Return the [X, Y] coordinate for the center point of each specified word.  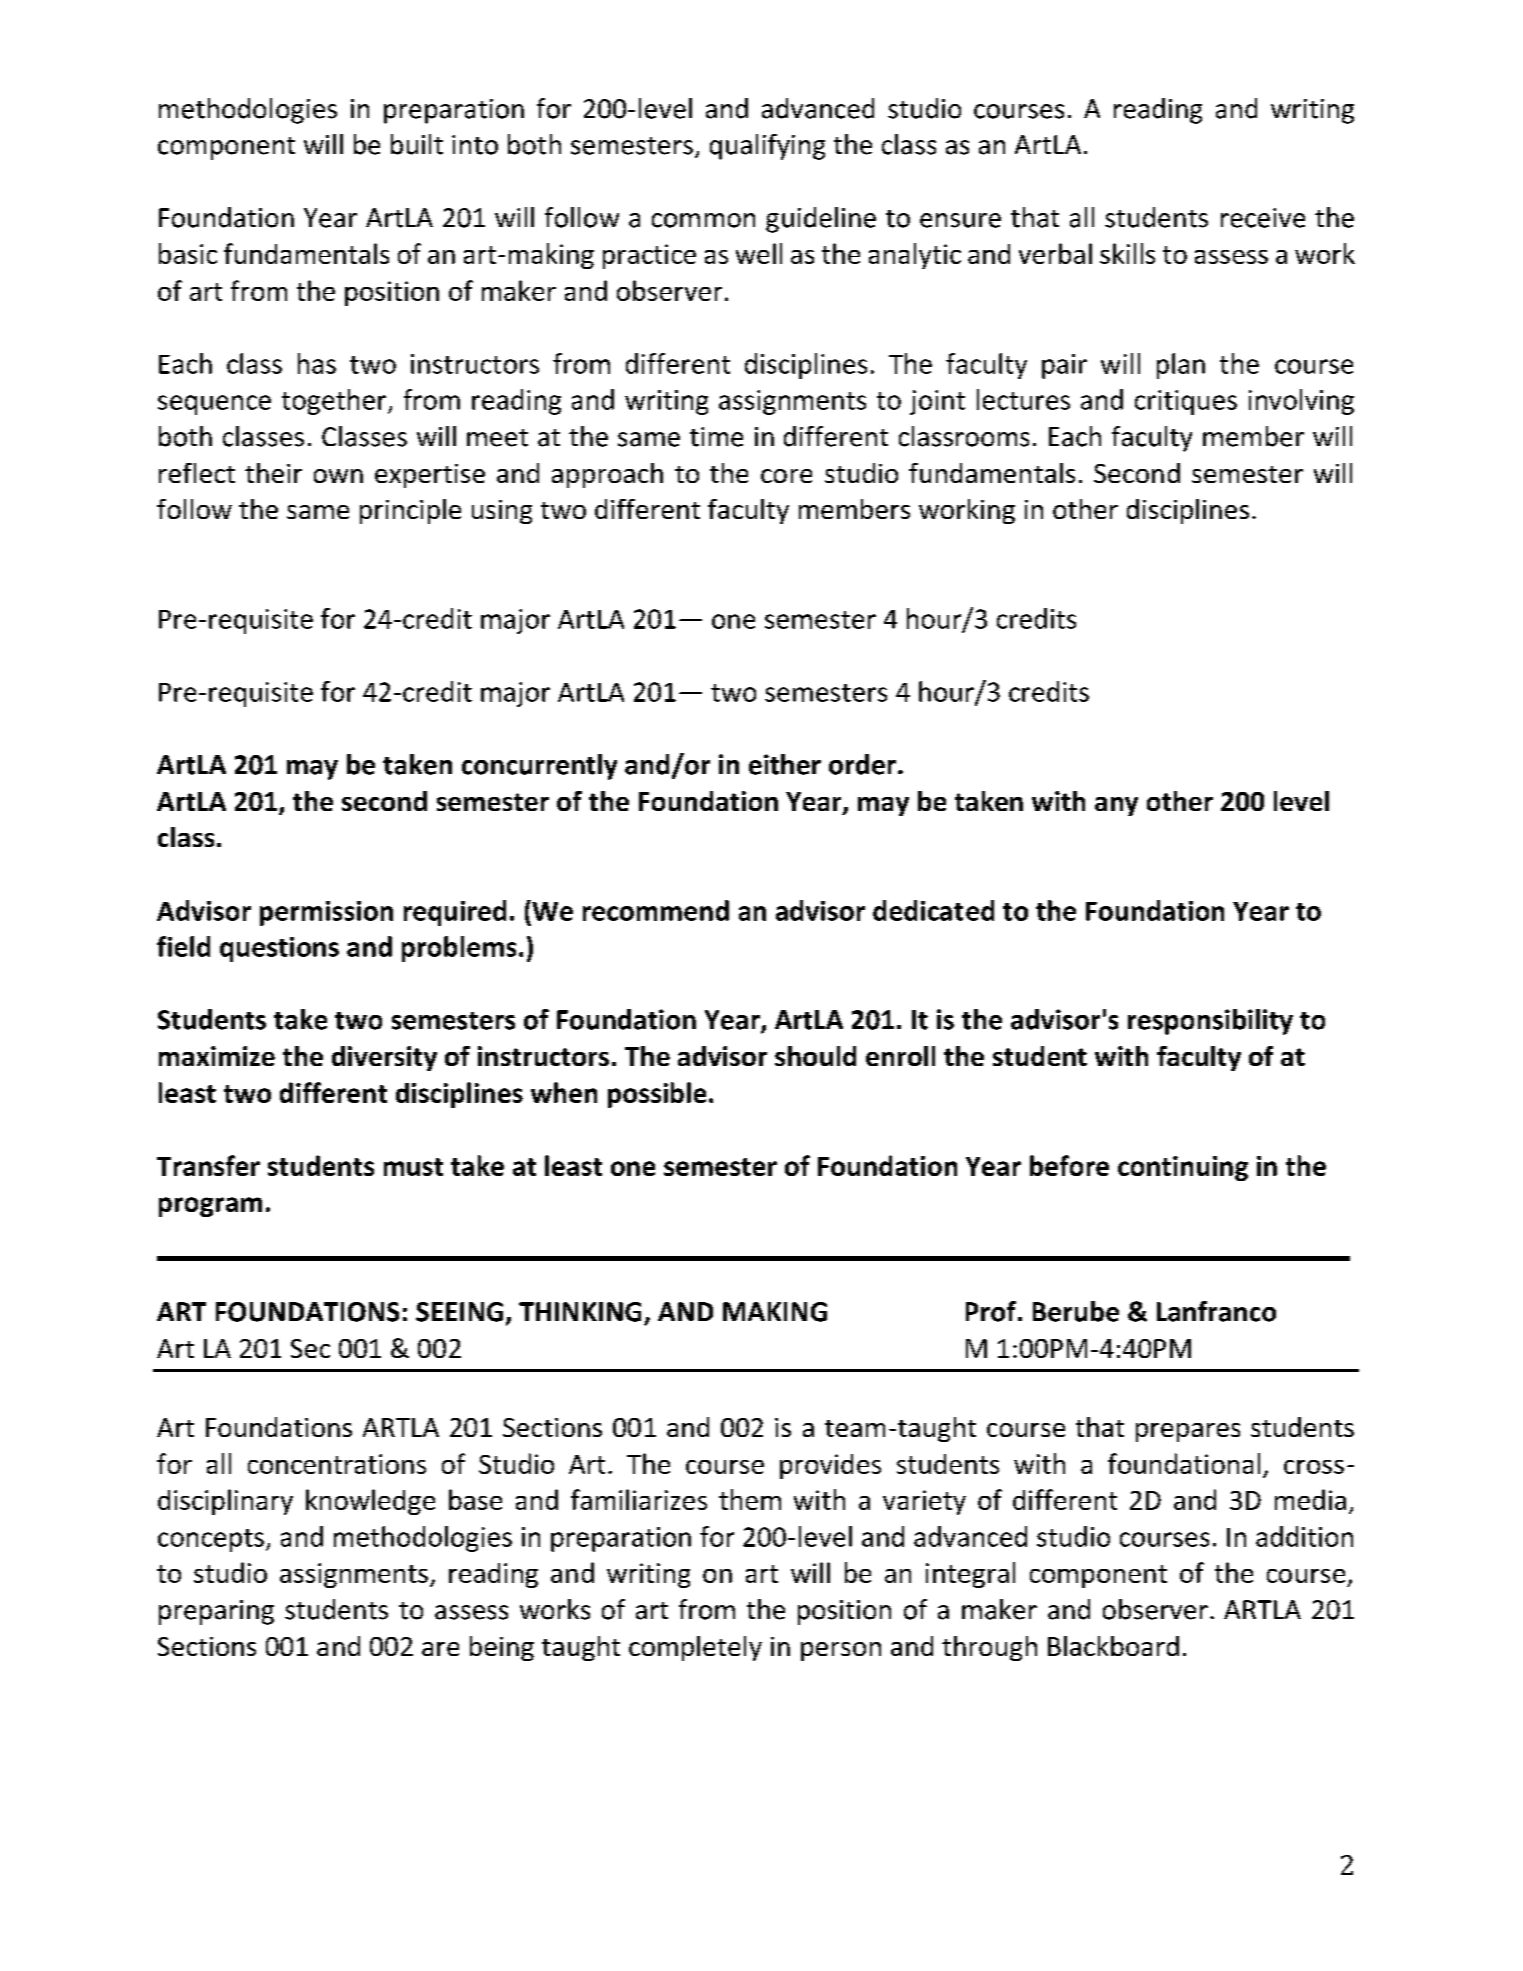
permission [326, 913]
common [703, 220]
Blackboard [1113, 1646]
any [1116, 806]
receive [1263, 218]
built [417, 144]
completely [695, 1648]
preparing [216, 1612]
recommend [656, 910]
